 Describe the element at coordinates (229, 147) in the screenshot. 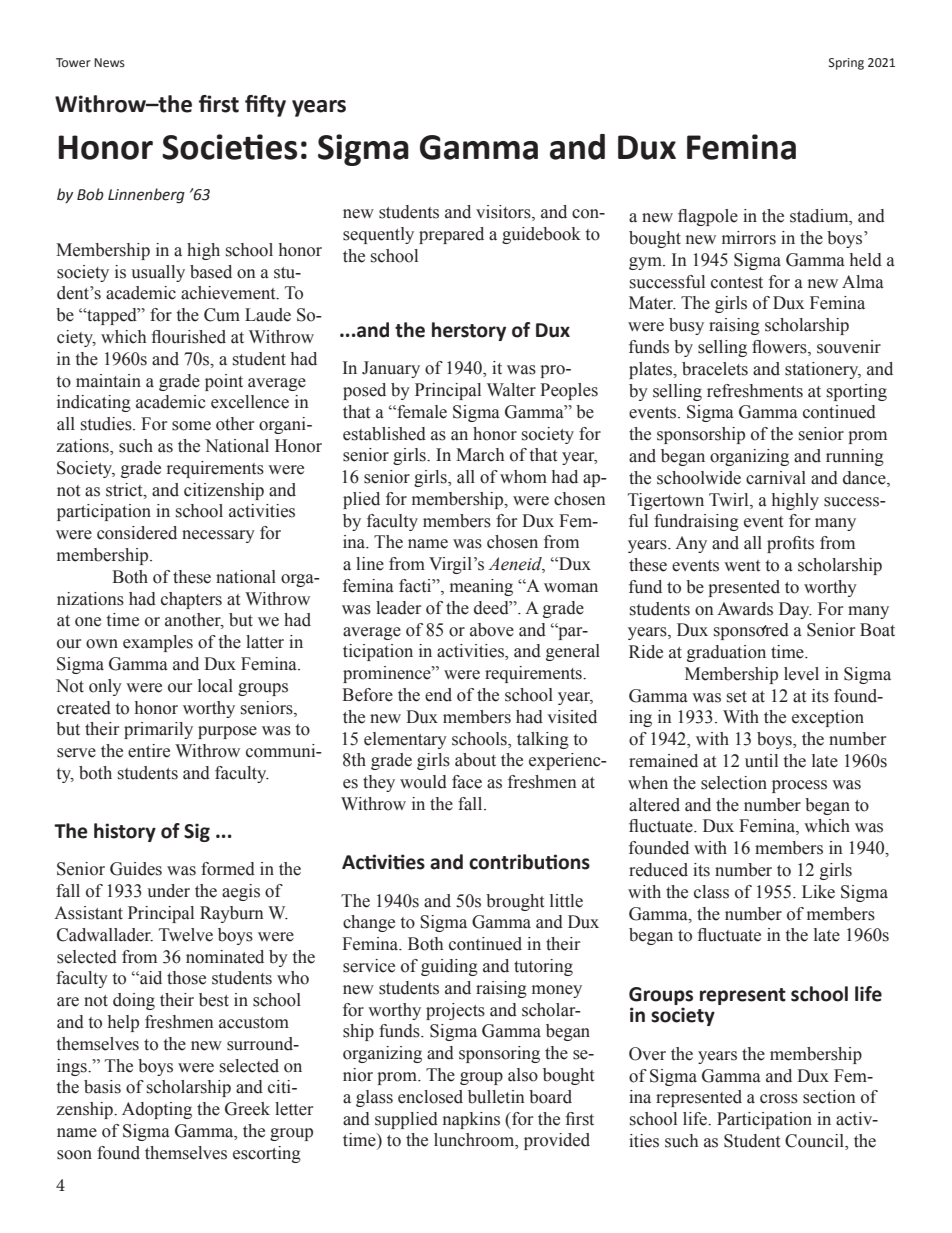

I see `Societies` at that location.
